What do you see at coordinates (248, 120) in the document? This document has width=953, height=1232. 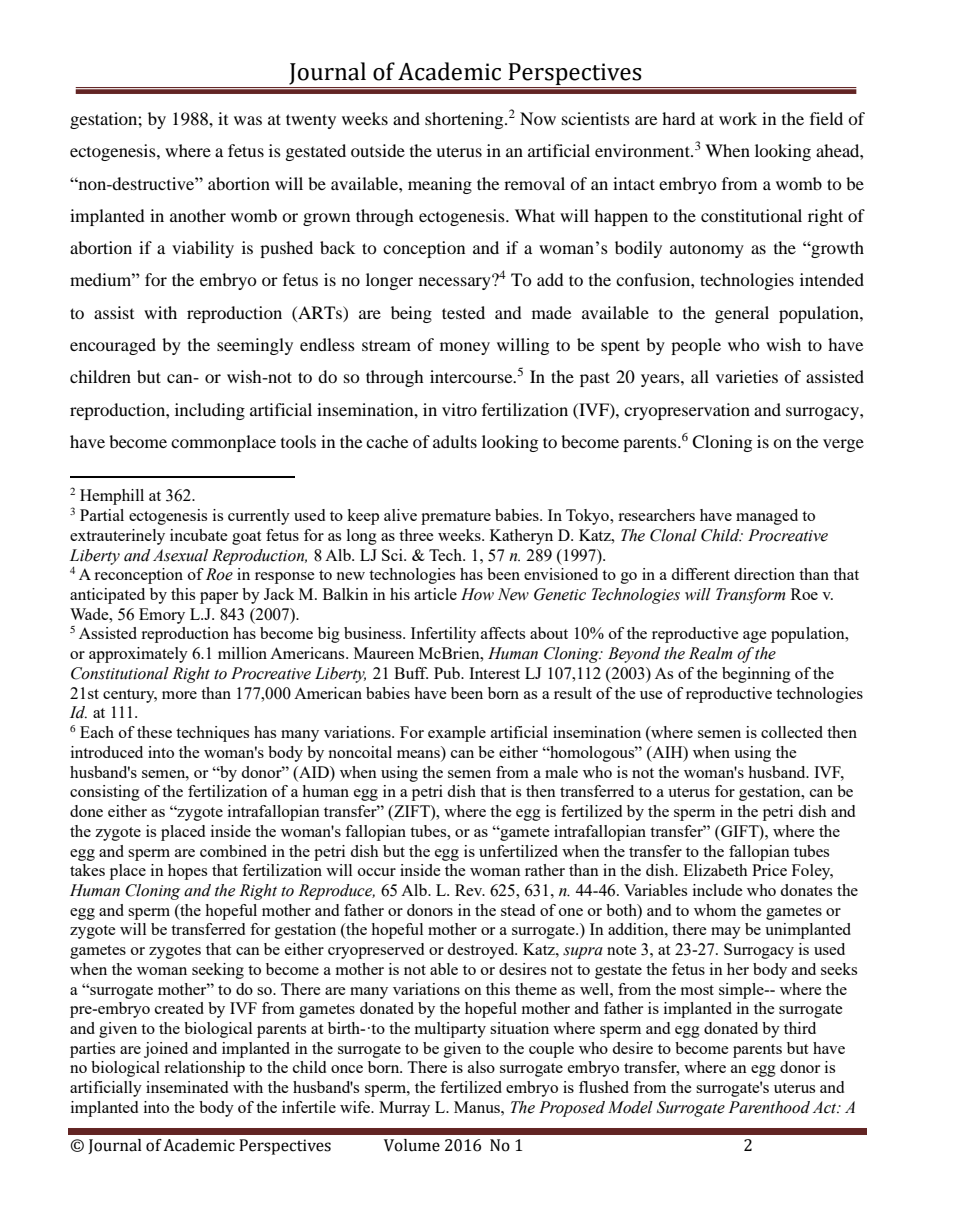 I see `was` at bounding box center [248, 120].
